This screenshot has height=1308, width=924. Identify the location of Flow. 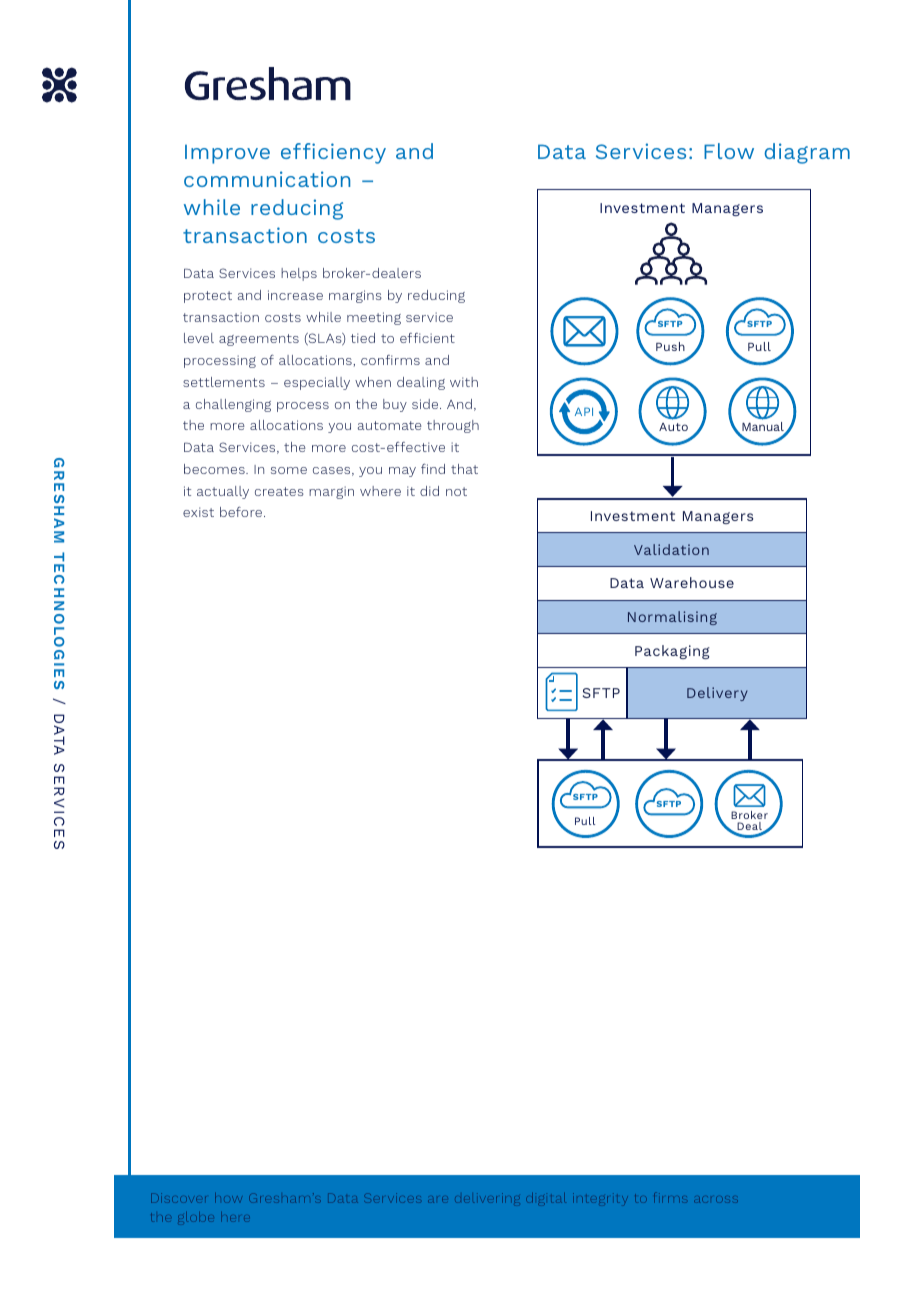
(729, 151).
